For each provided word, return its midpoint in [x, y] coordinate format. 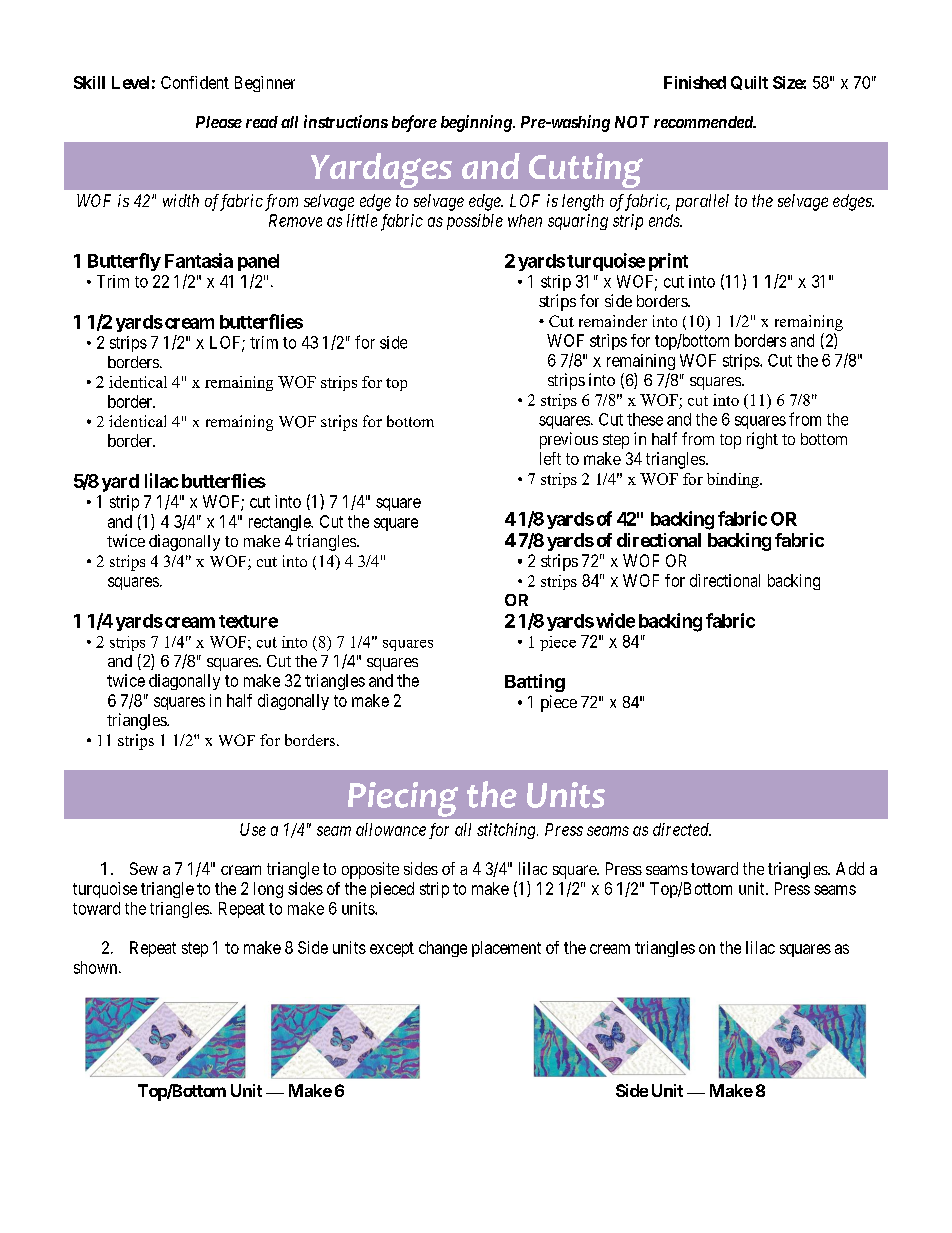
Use [253, 829]
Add [850, 868]
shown [97, 967]
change [443, 949]
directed [682, 829]
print [668, 262]
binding [734, 480]
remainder [613, 321]
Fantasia [199, 260]
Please [219, 122]
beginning [477, 123]
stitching [507, 831]
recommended [704, 122]
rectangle [280, 523]
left [550, 458]
